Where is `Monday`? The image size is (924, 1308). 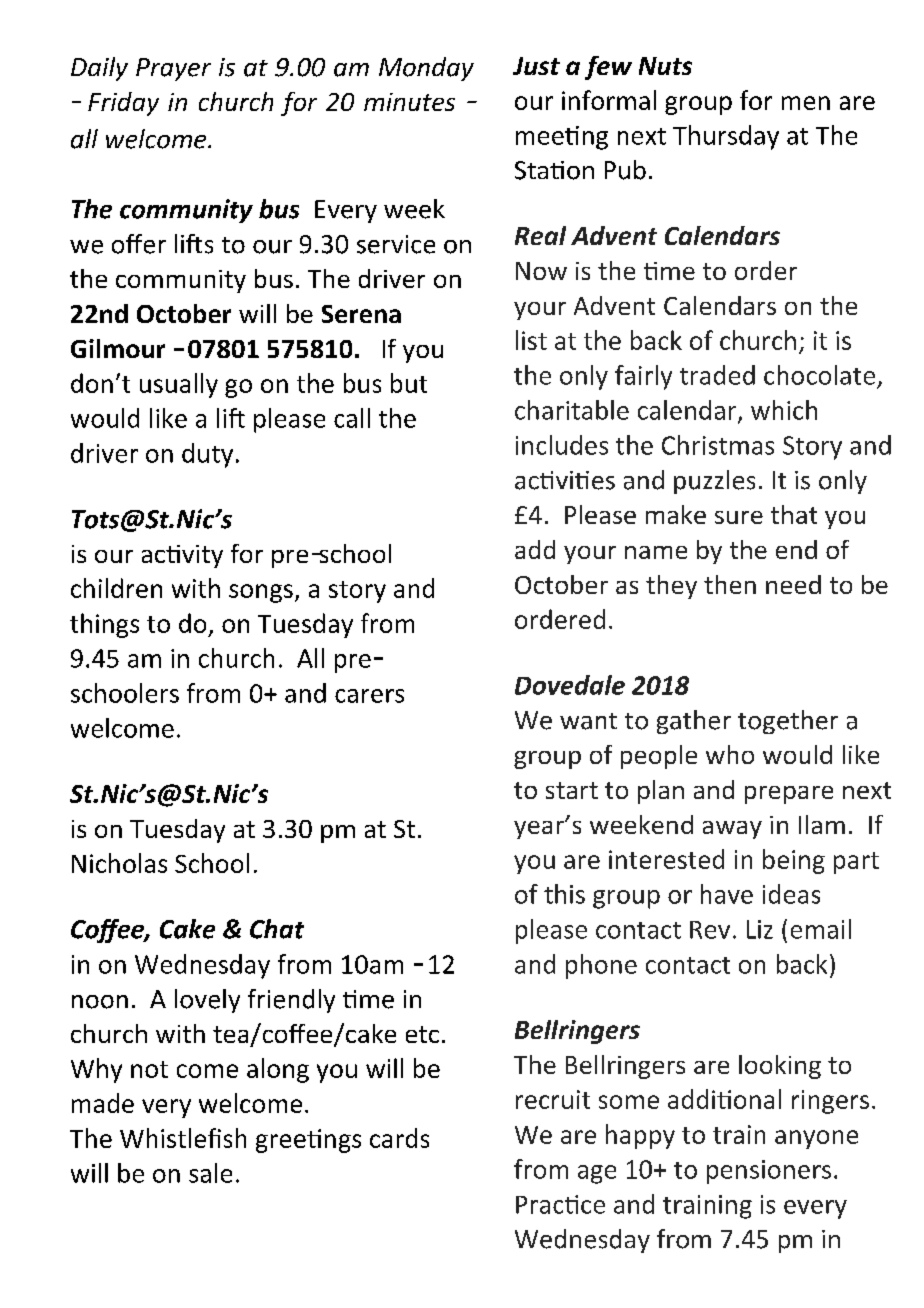
Monday is located at coordinates (426, 69).
